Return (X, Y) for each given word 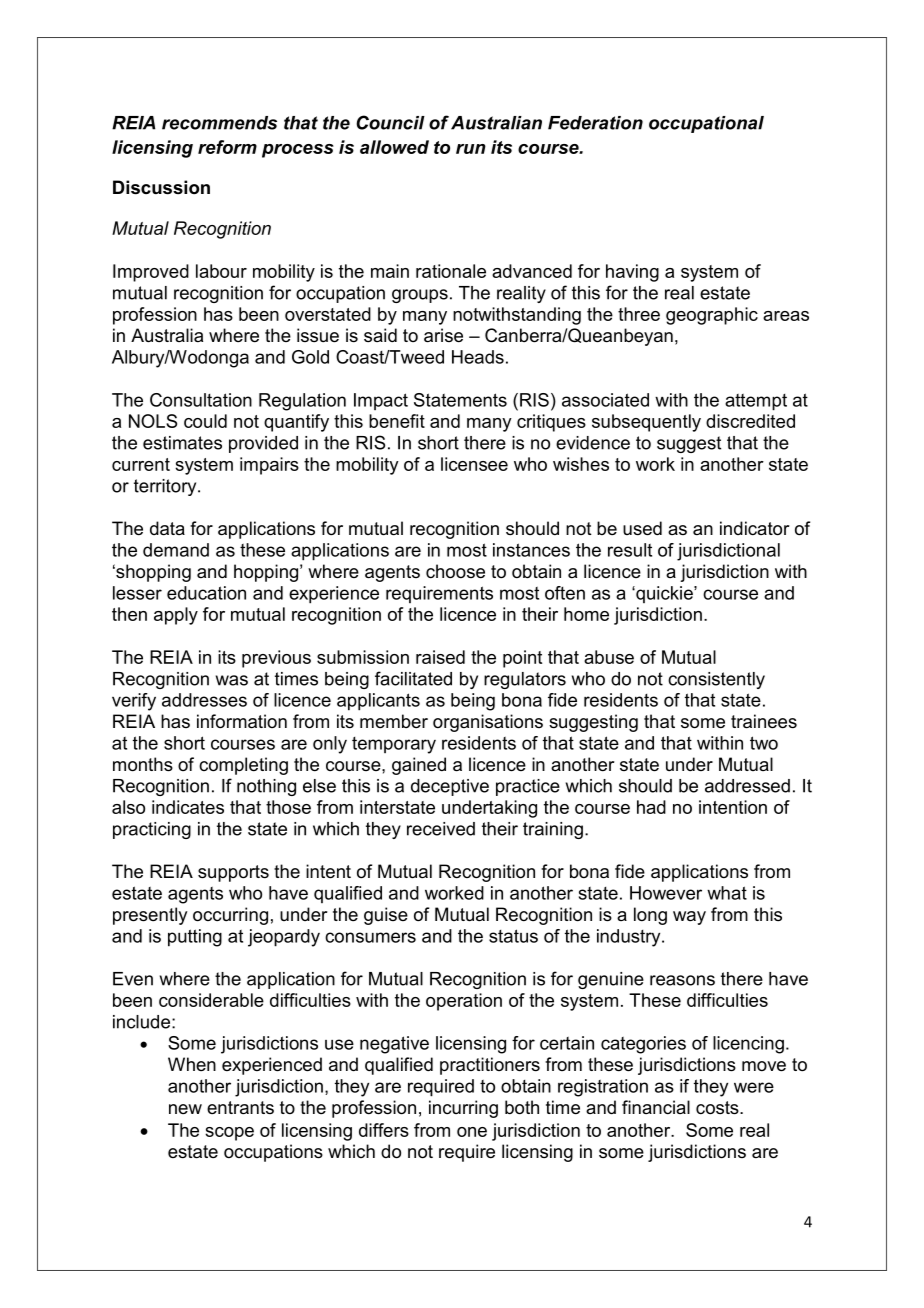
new (185, 1109)
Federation (595, 123)
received (441, 829)
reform (227, 147)
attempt (756, 402)
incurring (463, 1109)
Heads (478, 357)
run (471, 149)
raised (440, 657)
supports (233, 873)
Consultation (201, 400)
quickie (664, 594)
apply (176, 616)
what (727, 893)
